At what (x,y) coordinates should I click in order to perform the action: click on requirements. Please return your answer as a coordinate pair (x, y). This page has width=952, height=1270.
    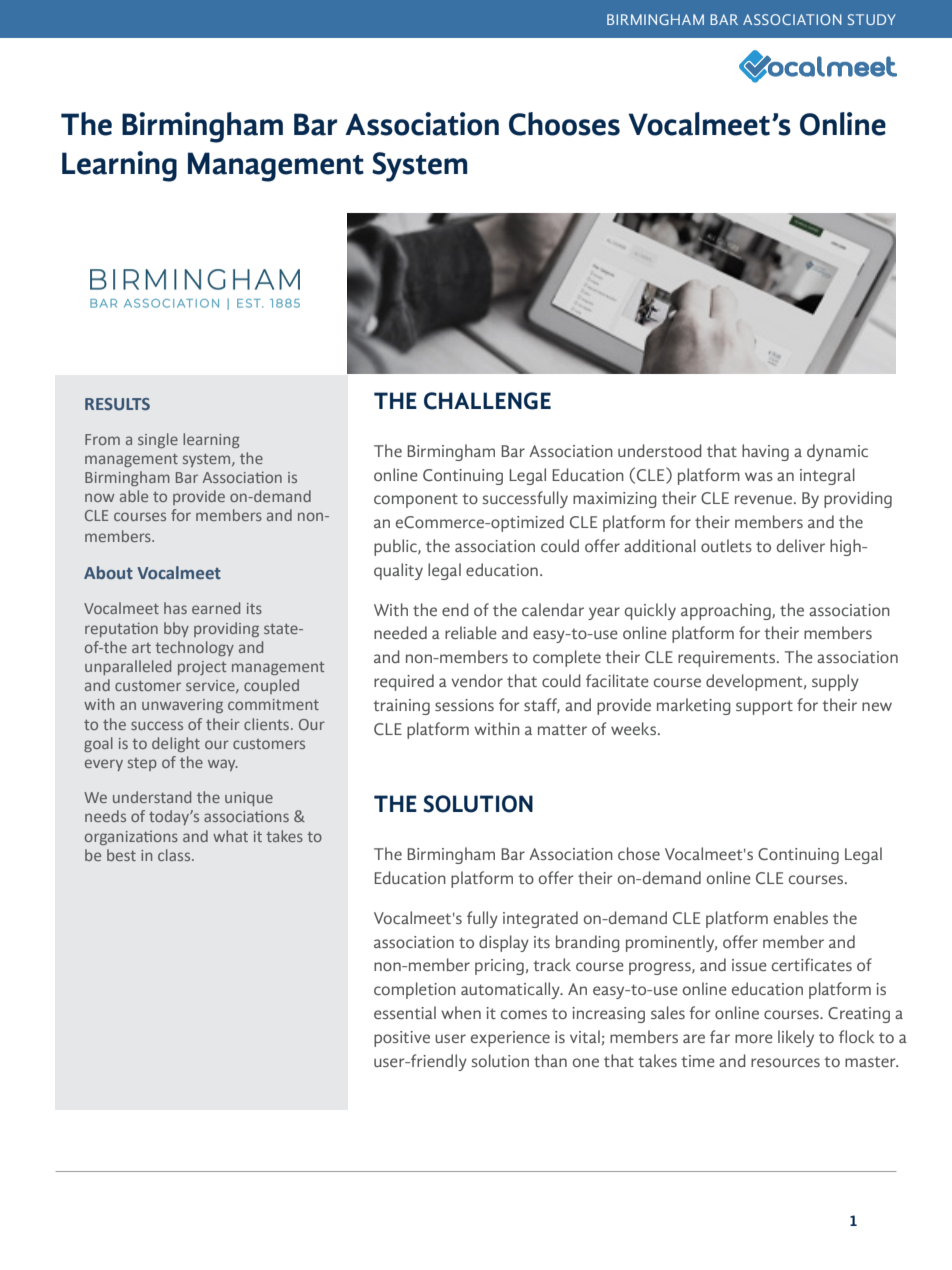
    Looking at the image, I should click on (728, 659).
